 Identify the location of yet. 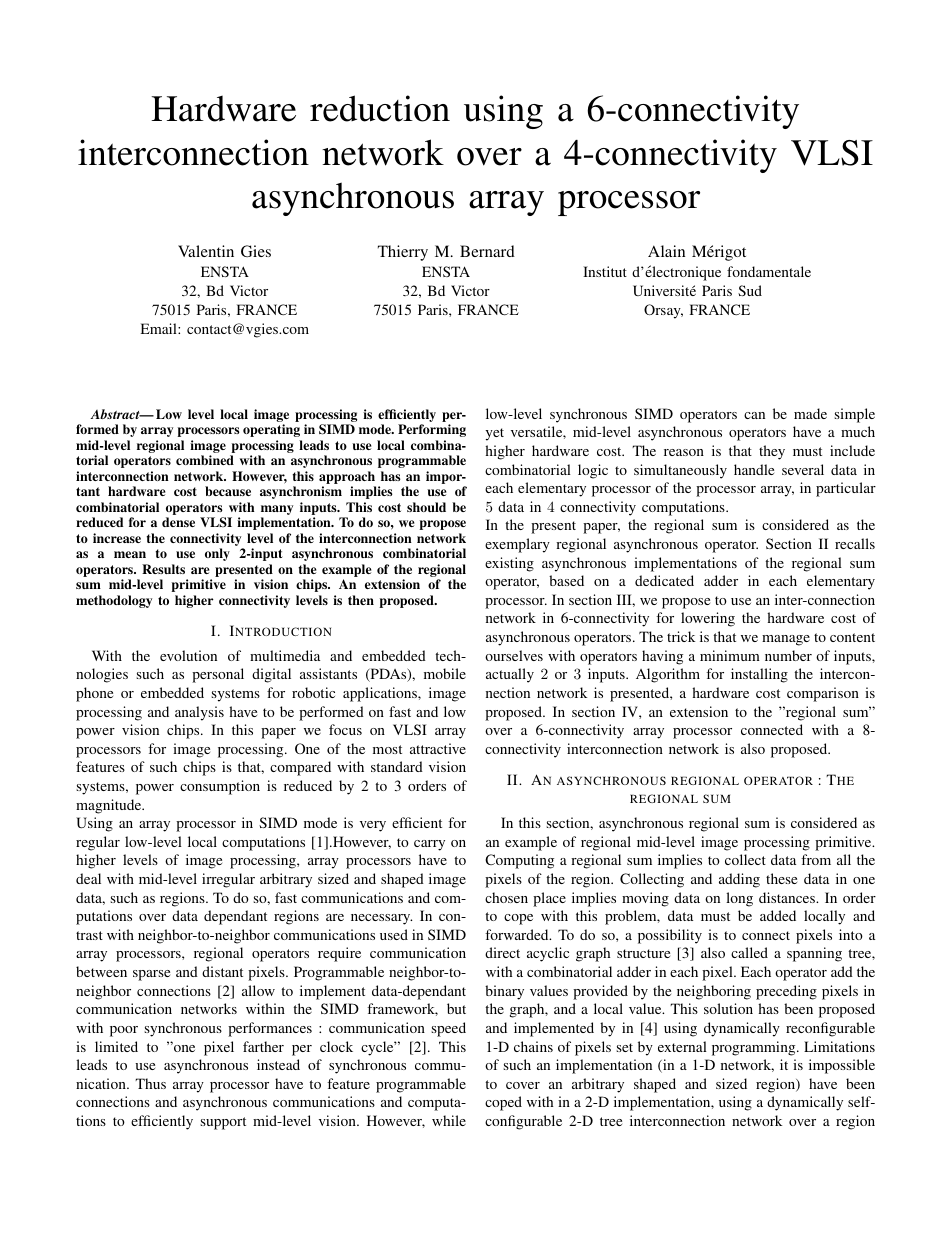
(494, 434).
